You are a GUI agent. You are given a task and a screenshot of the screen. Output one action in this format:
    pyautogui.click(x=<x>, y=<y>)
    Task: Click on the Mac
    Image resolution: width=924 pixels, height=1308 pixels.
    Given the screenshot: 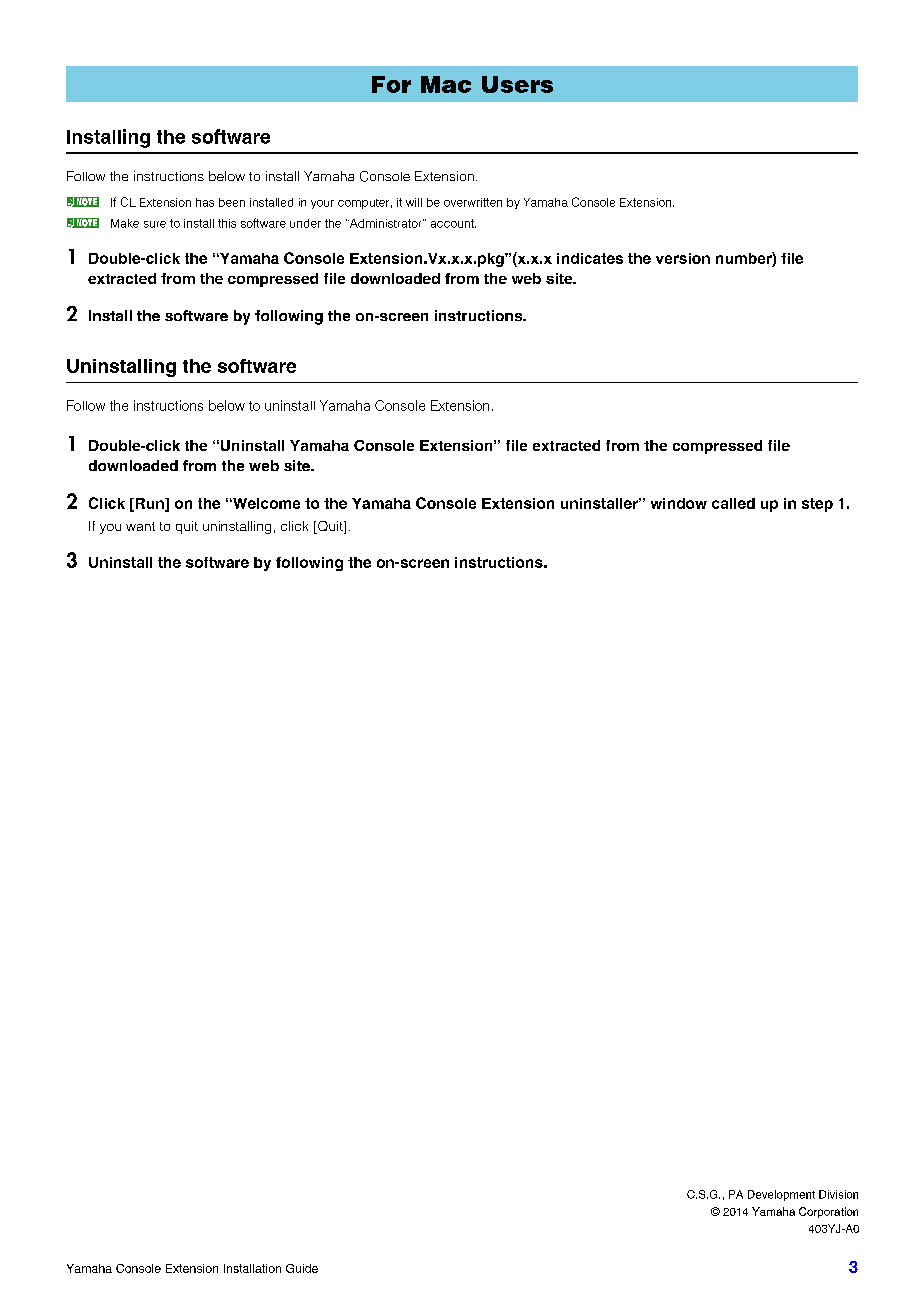 What is the action you would take?
    pyautogui.click(x=446, y=84)
